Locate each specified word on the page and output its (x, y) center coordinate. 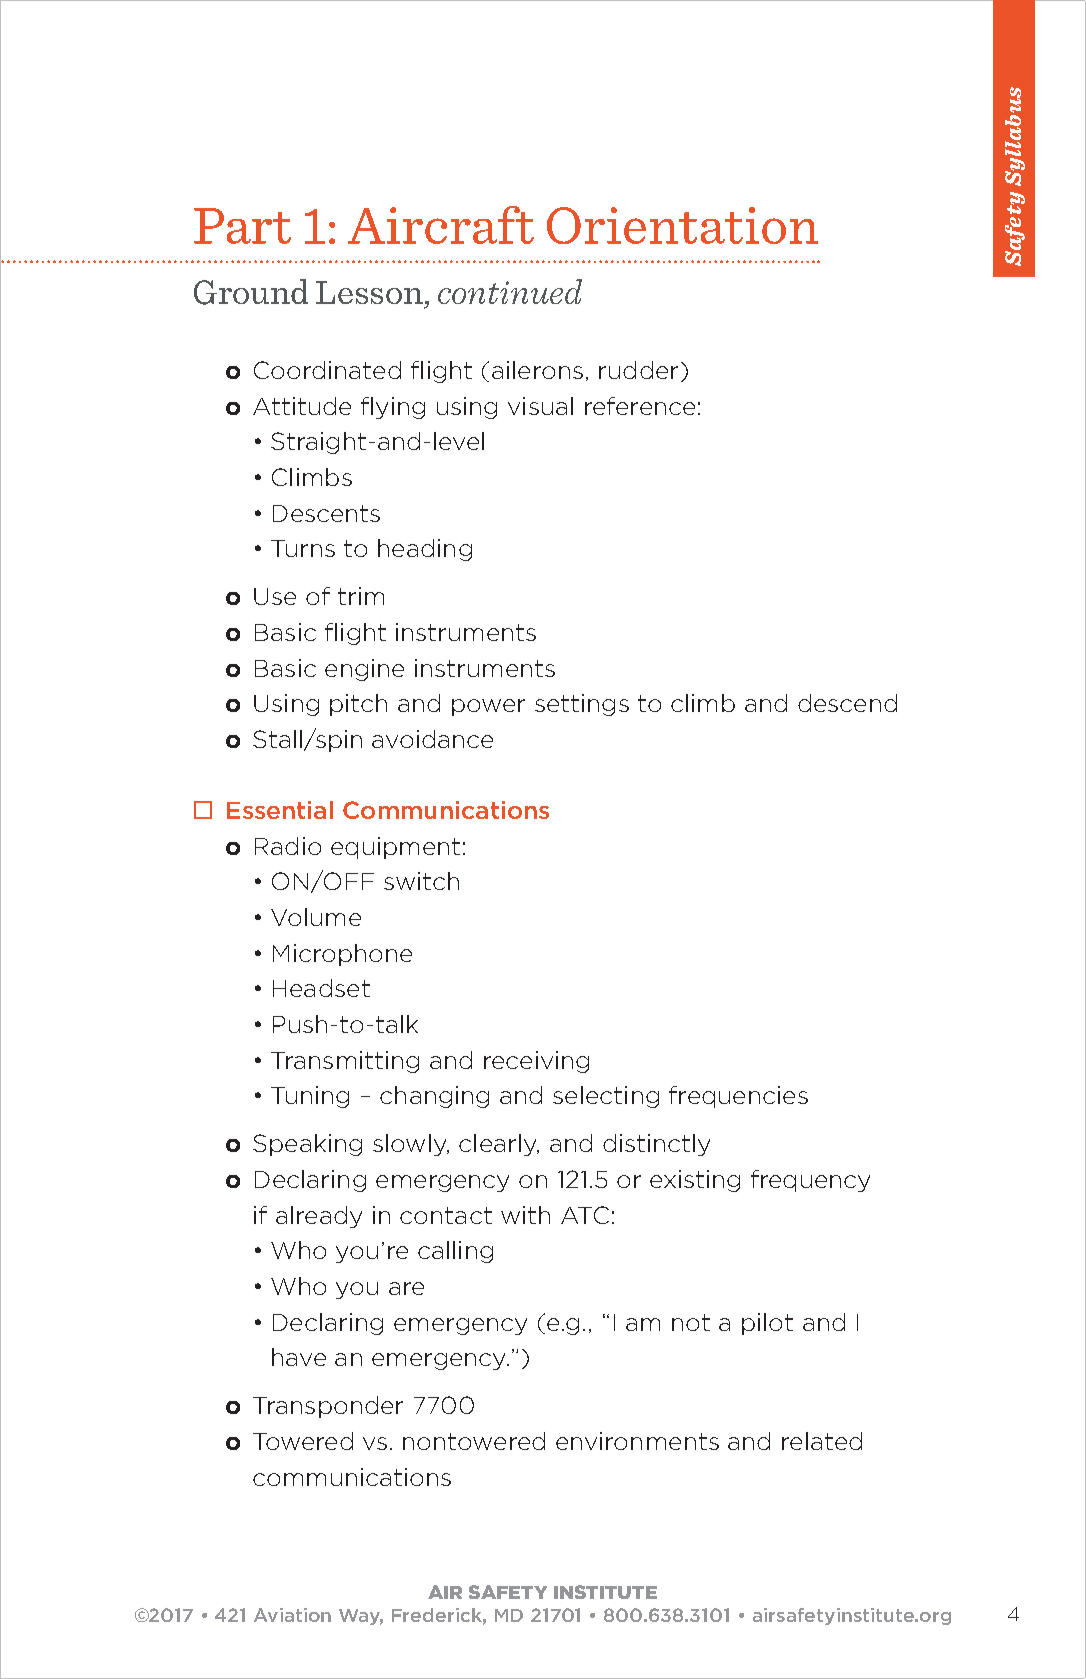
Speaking (307, 1145)
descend (847, 703)
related (822, 1441)
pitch (358, 705)
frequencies (738, 1097)
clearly (499, 1145)
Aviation (292, 1615)
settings (582, 705)
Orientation (682, 225)
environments (637, 1441)
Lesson (369, 292)
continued (510, 291)
